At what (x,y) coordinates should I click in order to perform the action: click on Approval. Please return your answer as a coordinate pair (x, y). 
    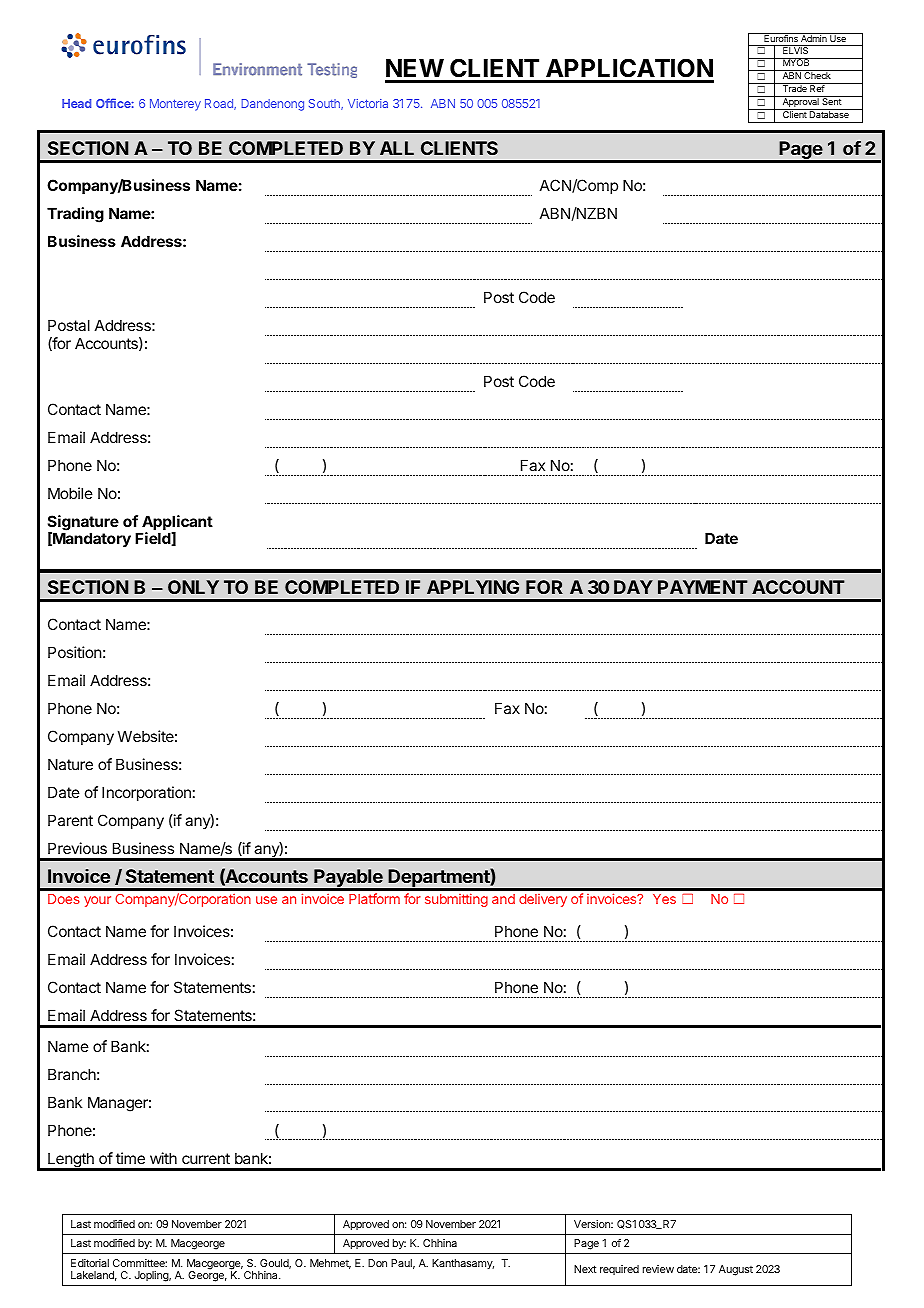
    Looking at the image, I should click on (800, 103).
